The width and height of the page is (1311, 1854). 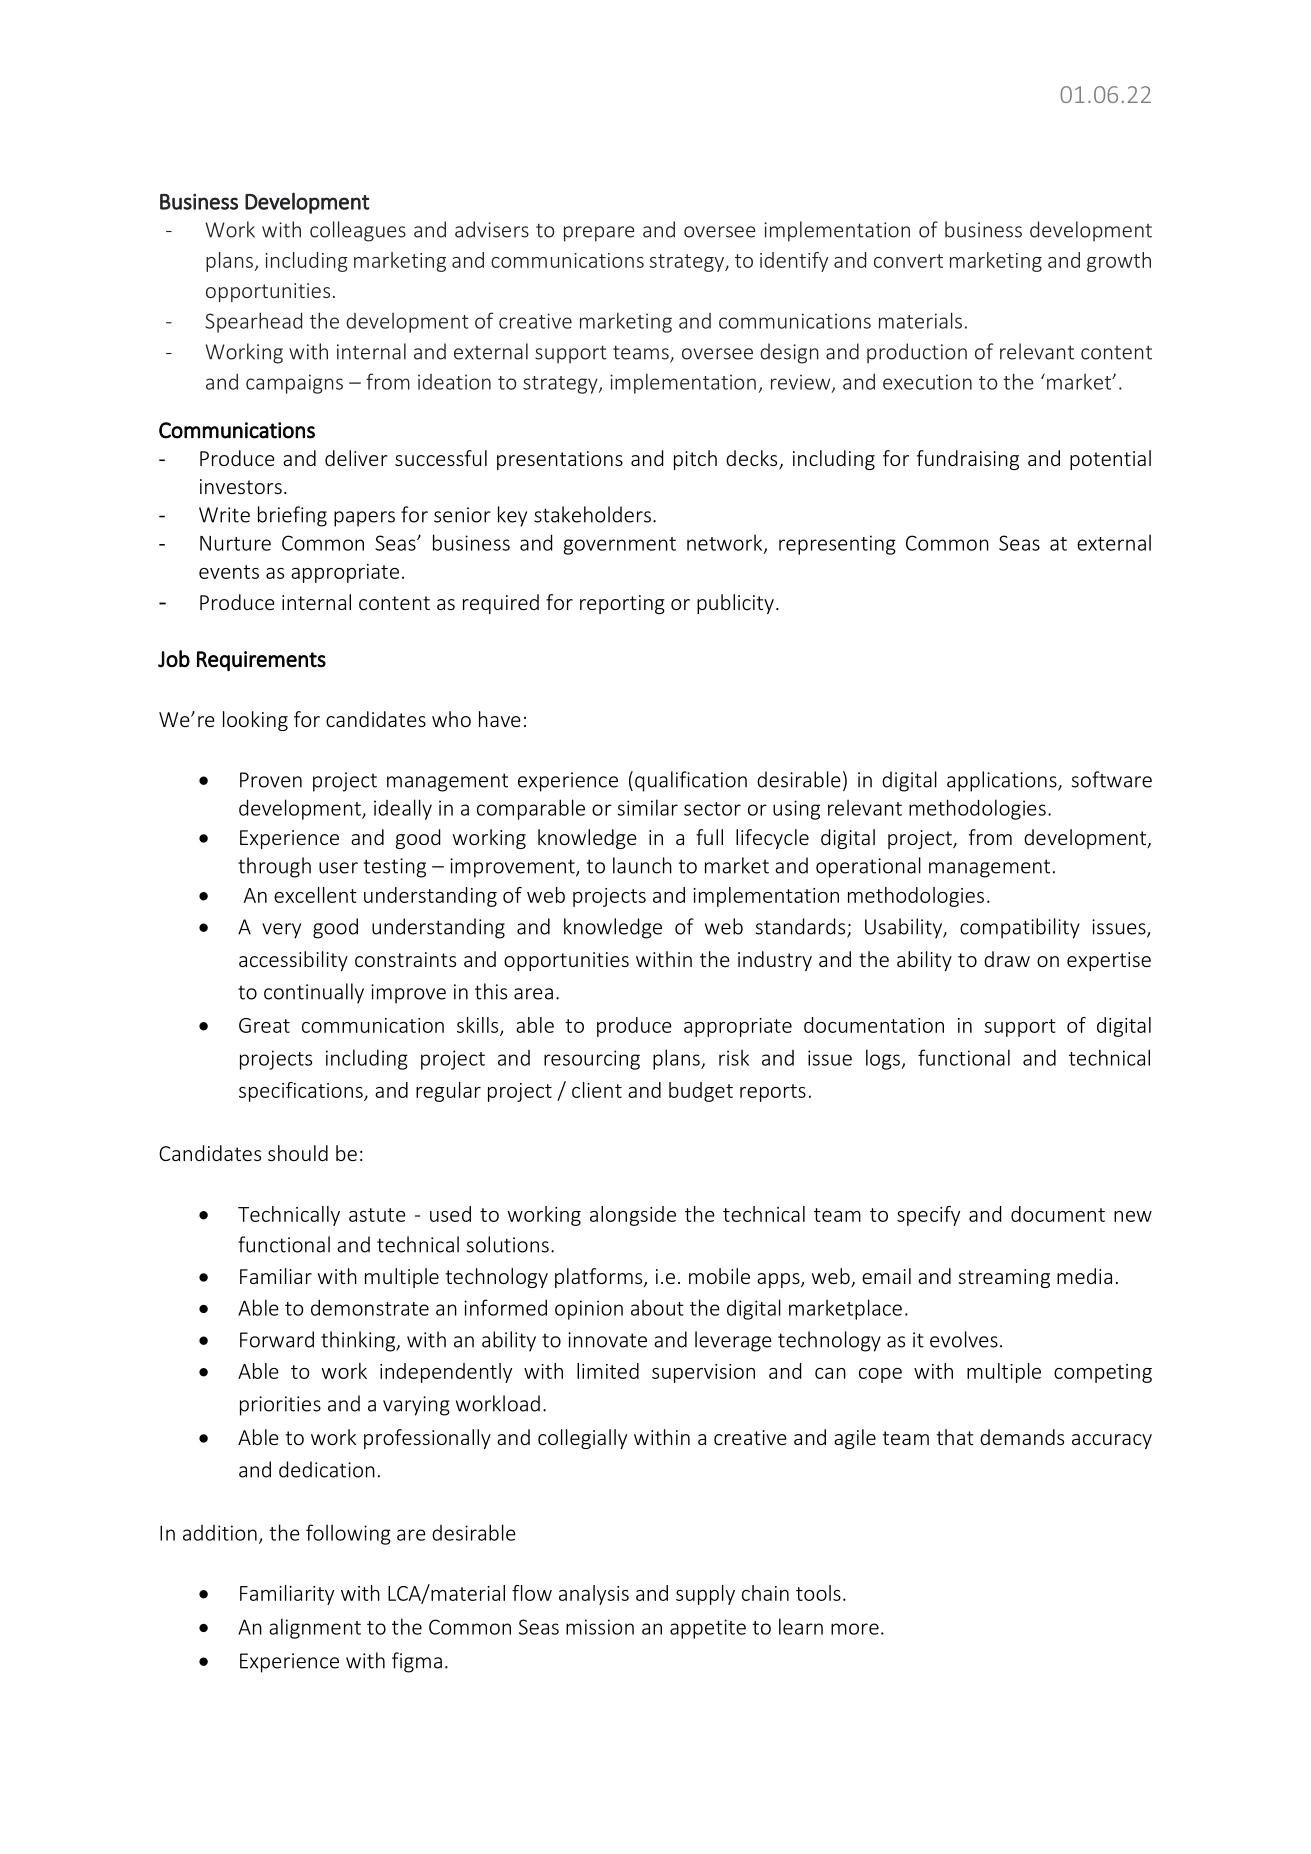 What do you see at coordinates (928, 1216) in the page?
I see `specify` at bounding box center [928, 1216].
